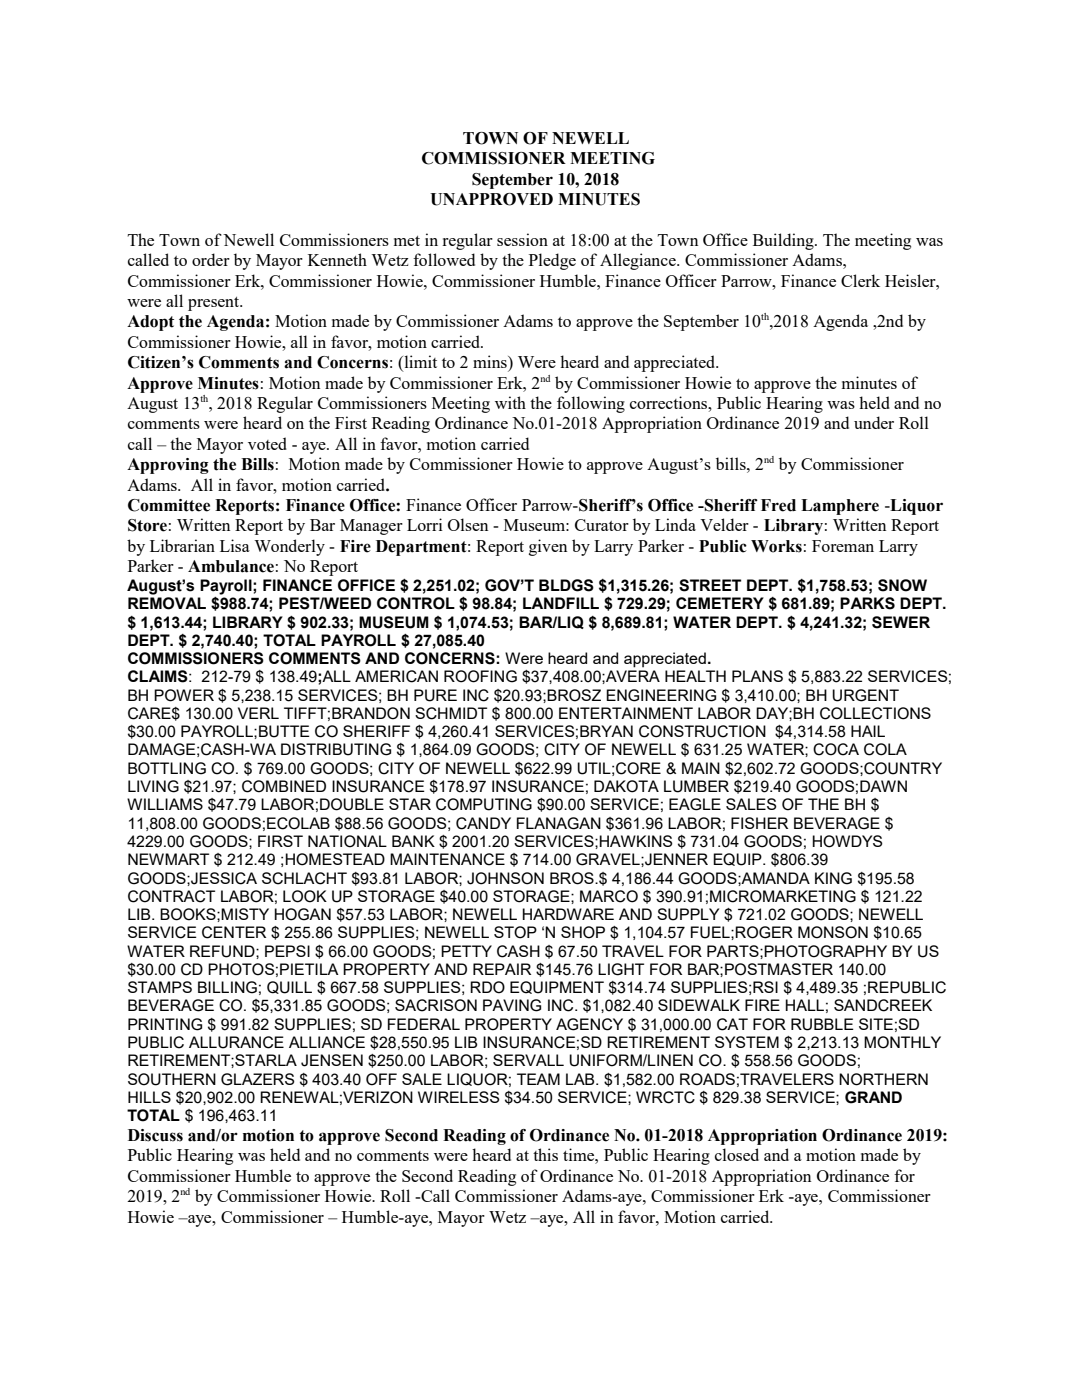 Image resolution: width=1081 pixels, height=1399 pixels. What do you see at coordinates (267, 443) in the screenshot?
I see `voted` at bounding box center [267, 443].
